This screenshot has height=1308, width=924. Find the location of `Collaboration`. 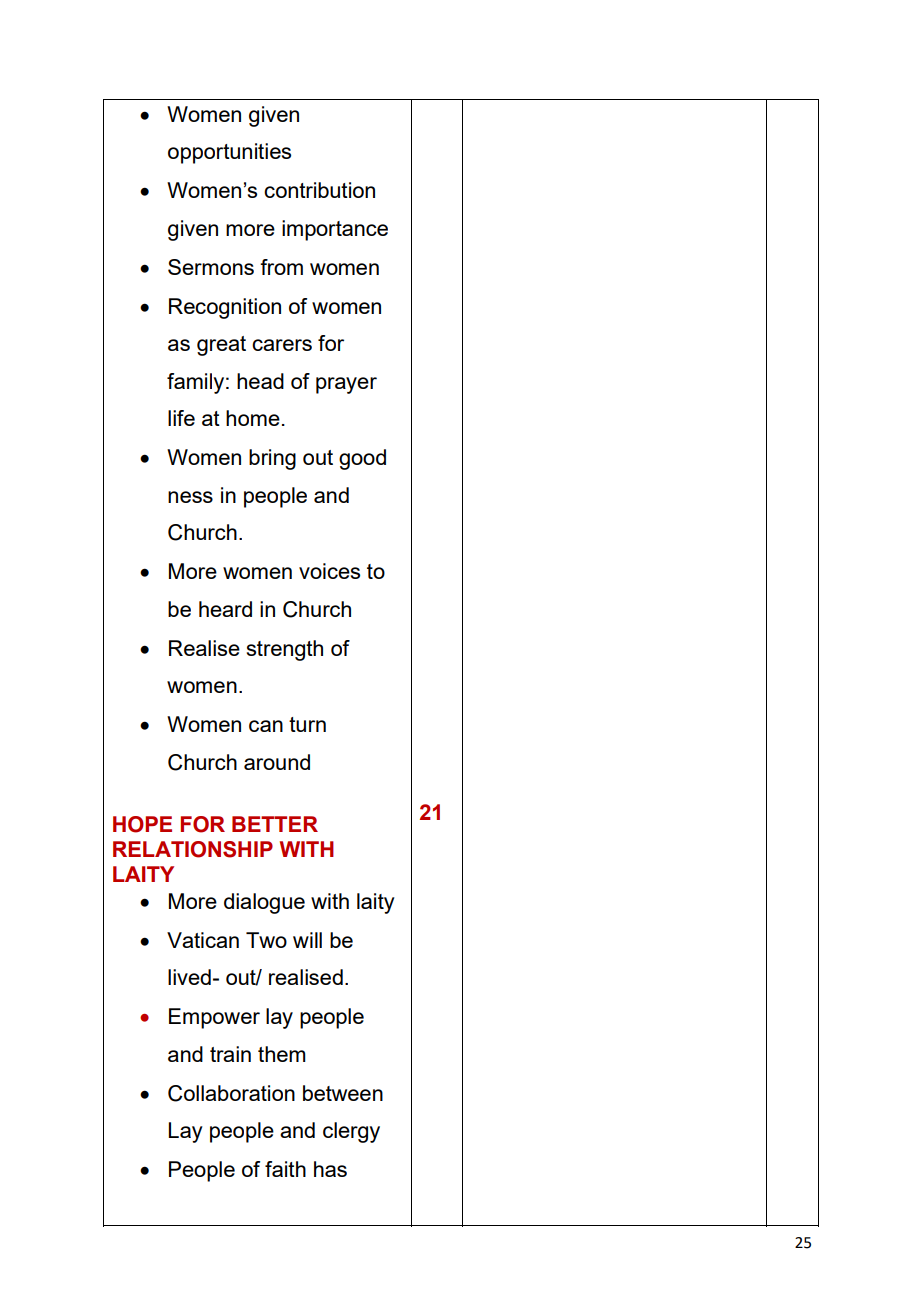

Collaboration is located at coordinates (231, 1093).
